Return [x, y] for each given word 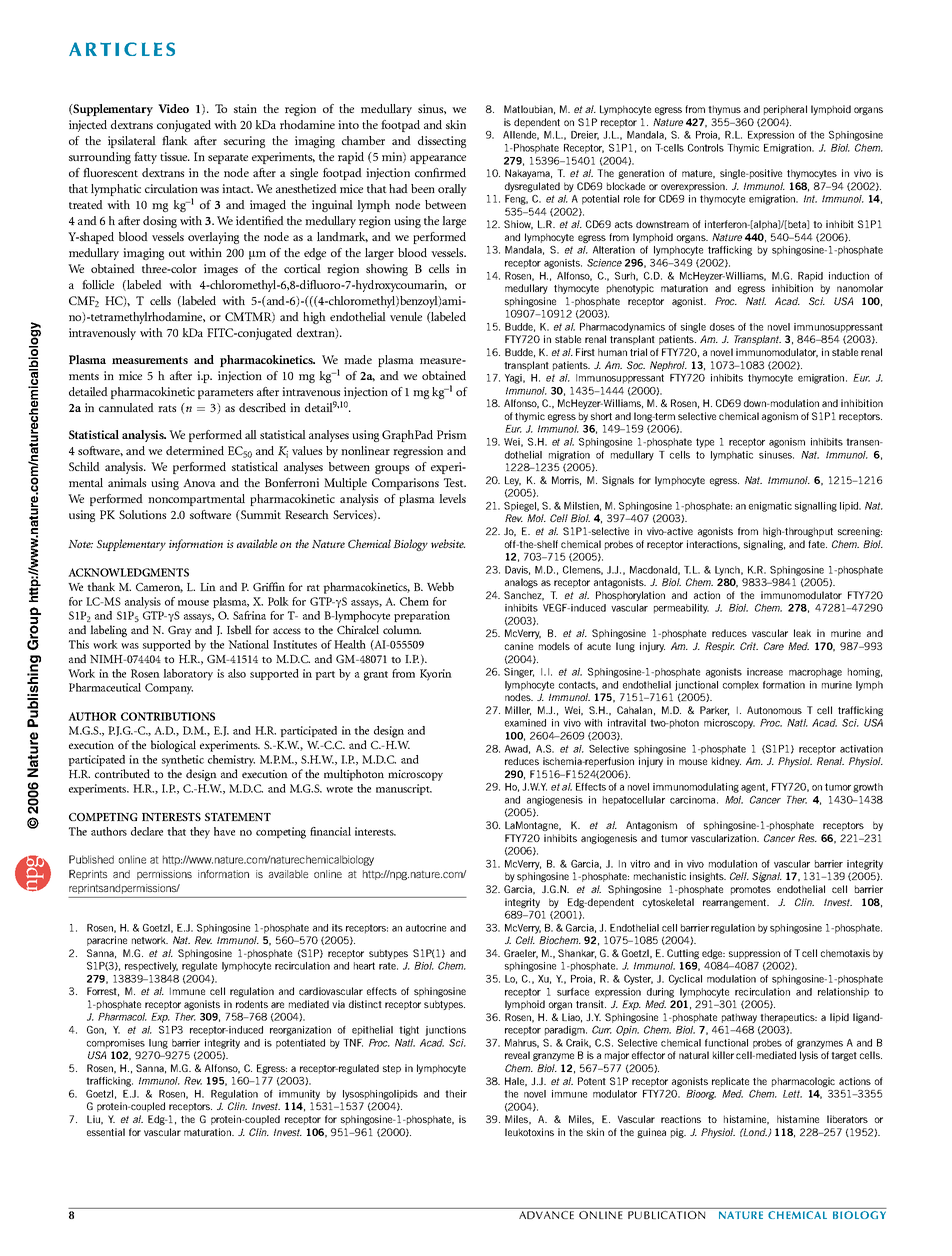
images [221, 270]
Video [173, 108]
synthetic [183, 761]
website [448, 543]
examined [525, 723]
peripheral [785, 110]
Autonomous [774, 710]
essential [106, 1132]
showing [387, 270]
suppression [754, 954]
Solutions [142, 514]
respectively [151, 967]
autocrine [426, 928]
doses [722, 327]
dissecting [442, 142]
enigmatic [770, 507]
